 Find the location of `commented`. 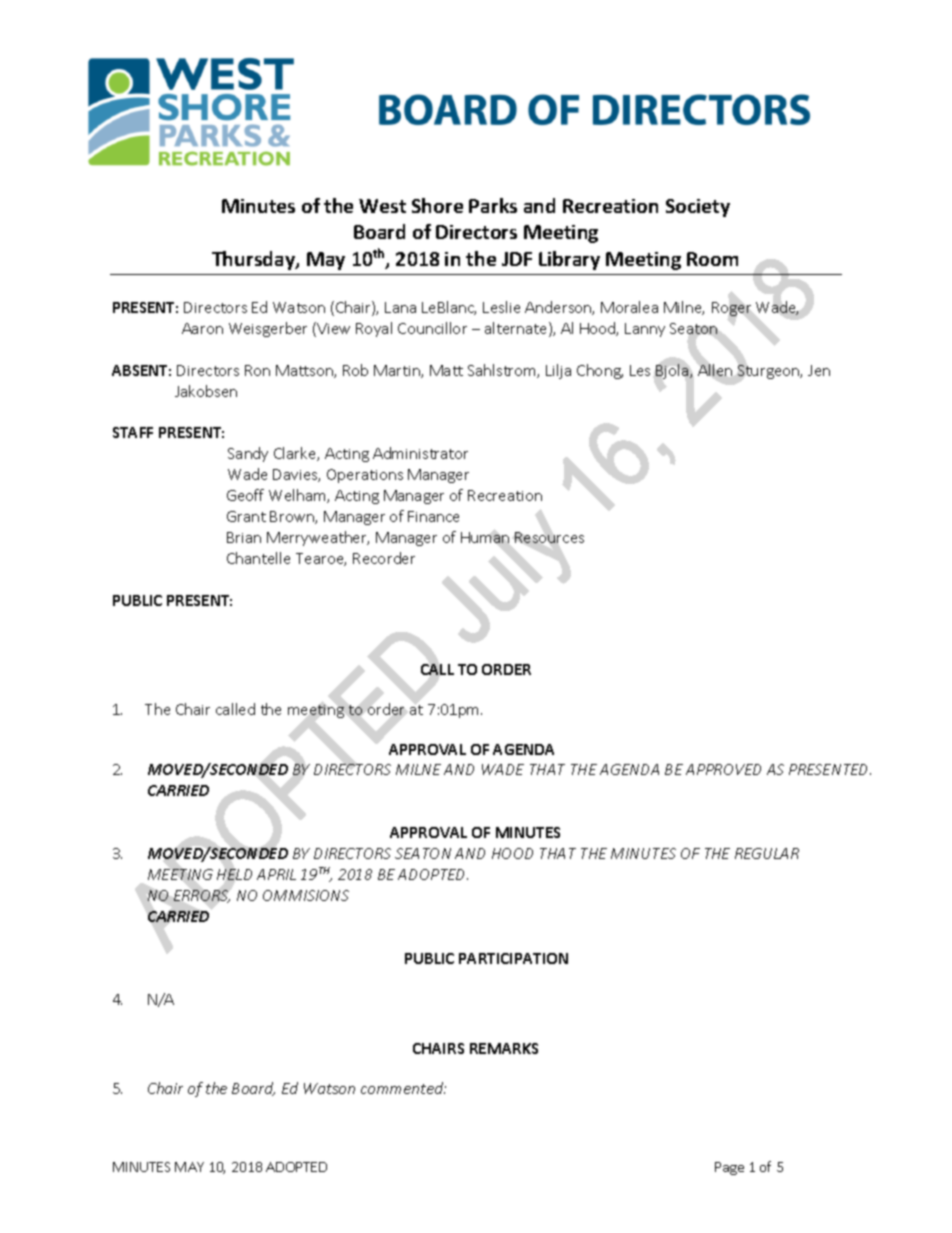

commented is located at coordinates (403, 1088).
